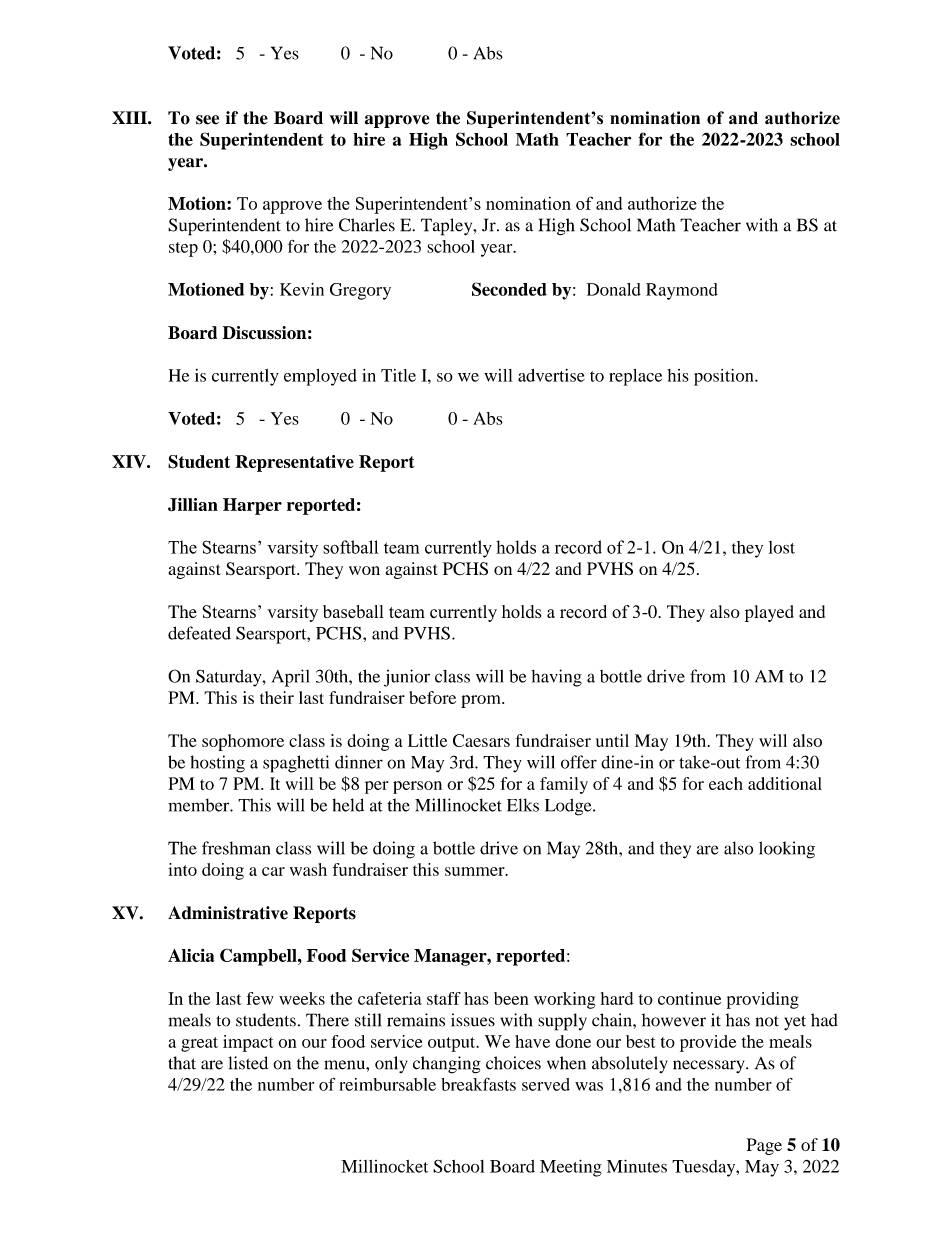 The width and height of the screenshot is (952, 1233). What do you see at coordinates (207, 120) in the screenshot?
I see `see` at bounding box center [207, 120].
